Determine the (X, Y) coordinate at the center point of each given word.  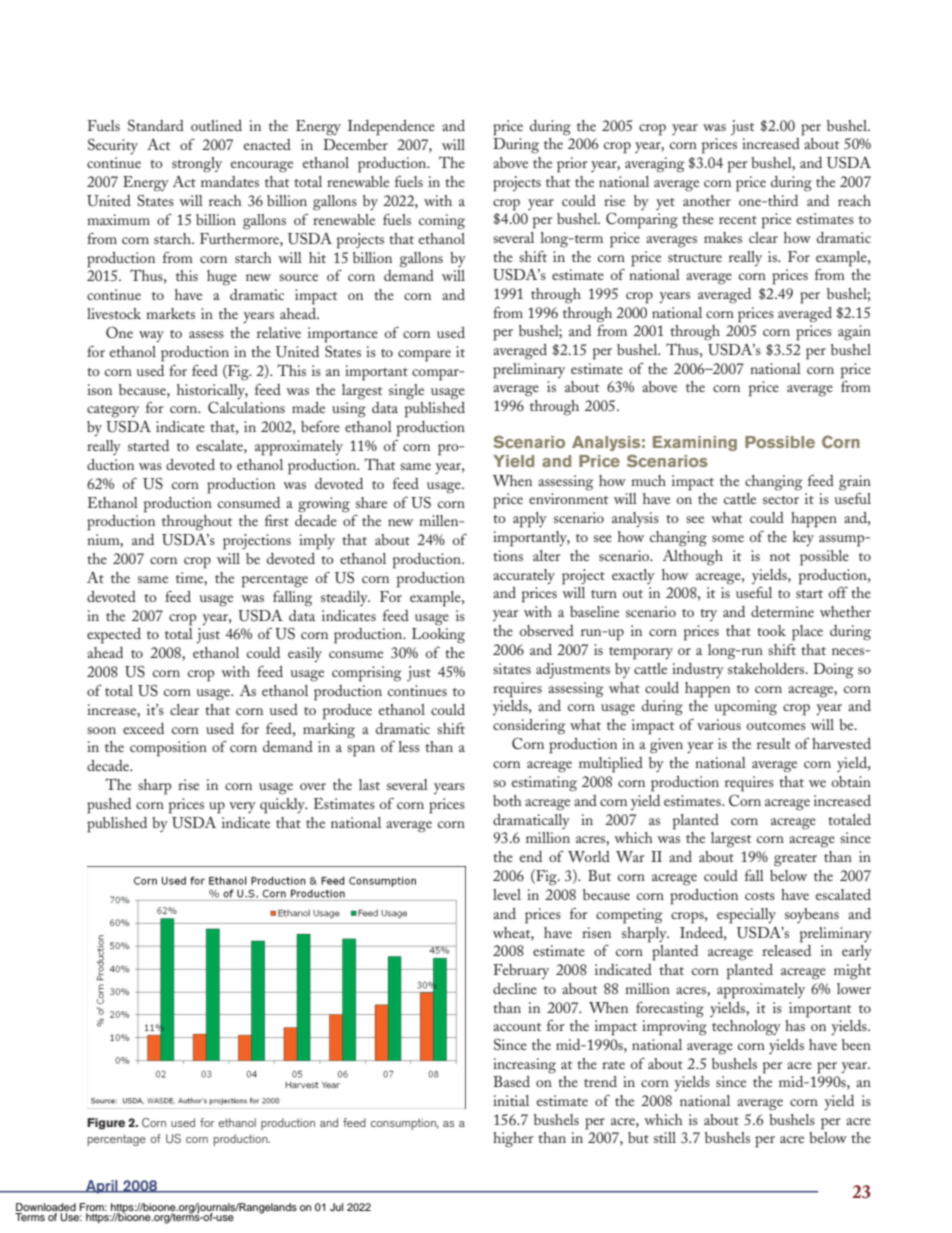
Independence (391, 128)
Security (113, 146)
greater (795, 860)
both (507, 800)
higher (513, 1140)
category (113, 411)
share (371, 502)
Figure (106, 1124)
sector (781, 500)
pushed (109, 806)
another (707, 200)
